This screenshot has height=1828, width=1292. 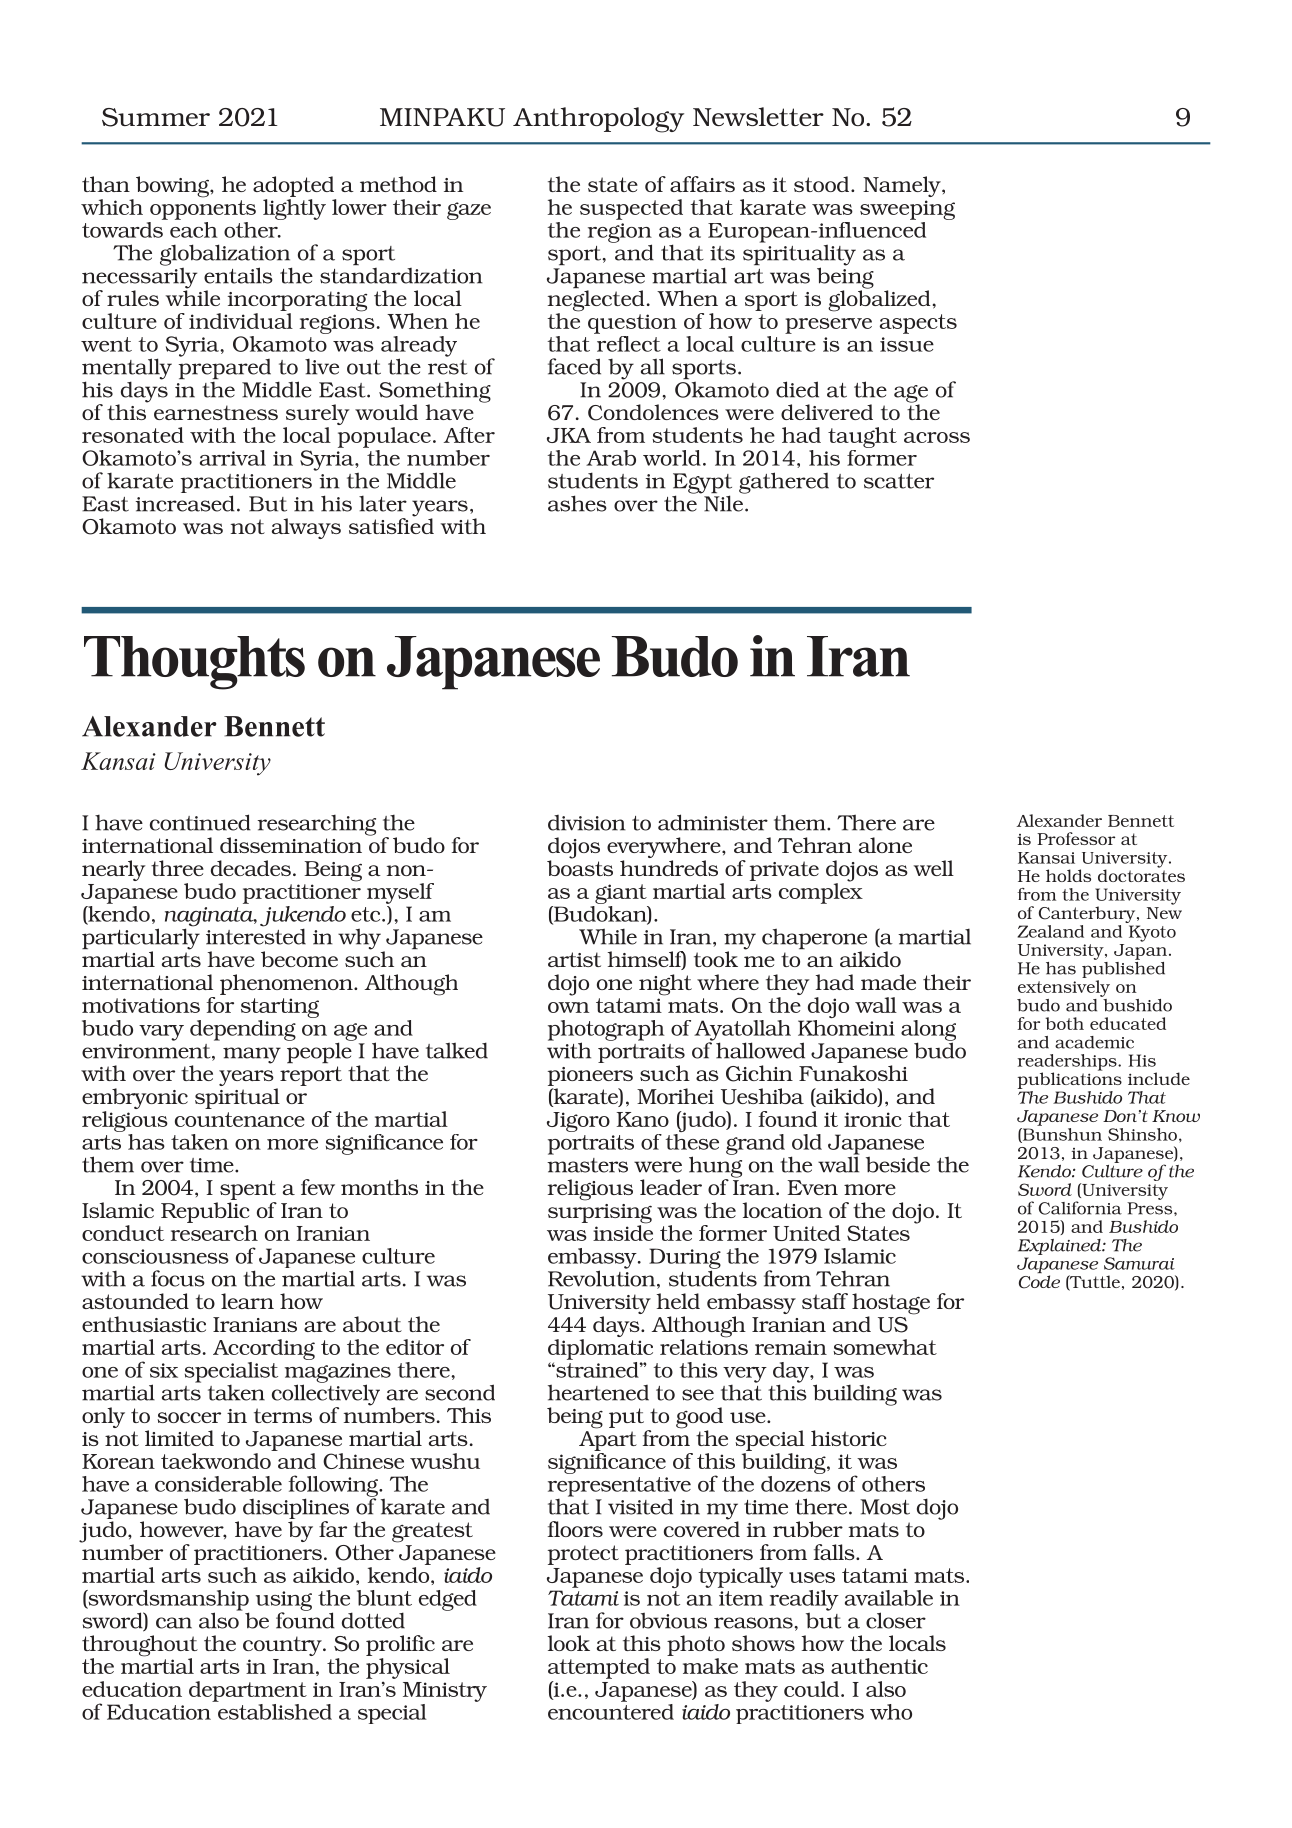 I want to click on Professor, so click(x=1076, y=838).
